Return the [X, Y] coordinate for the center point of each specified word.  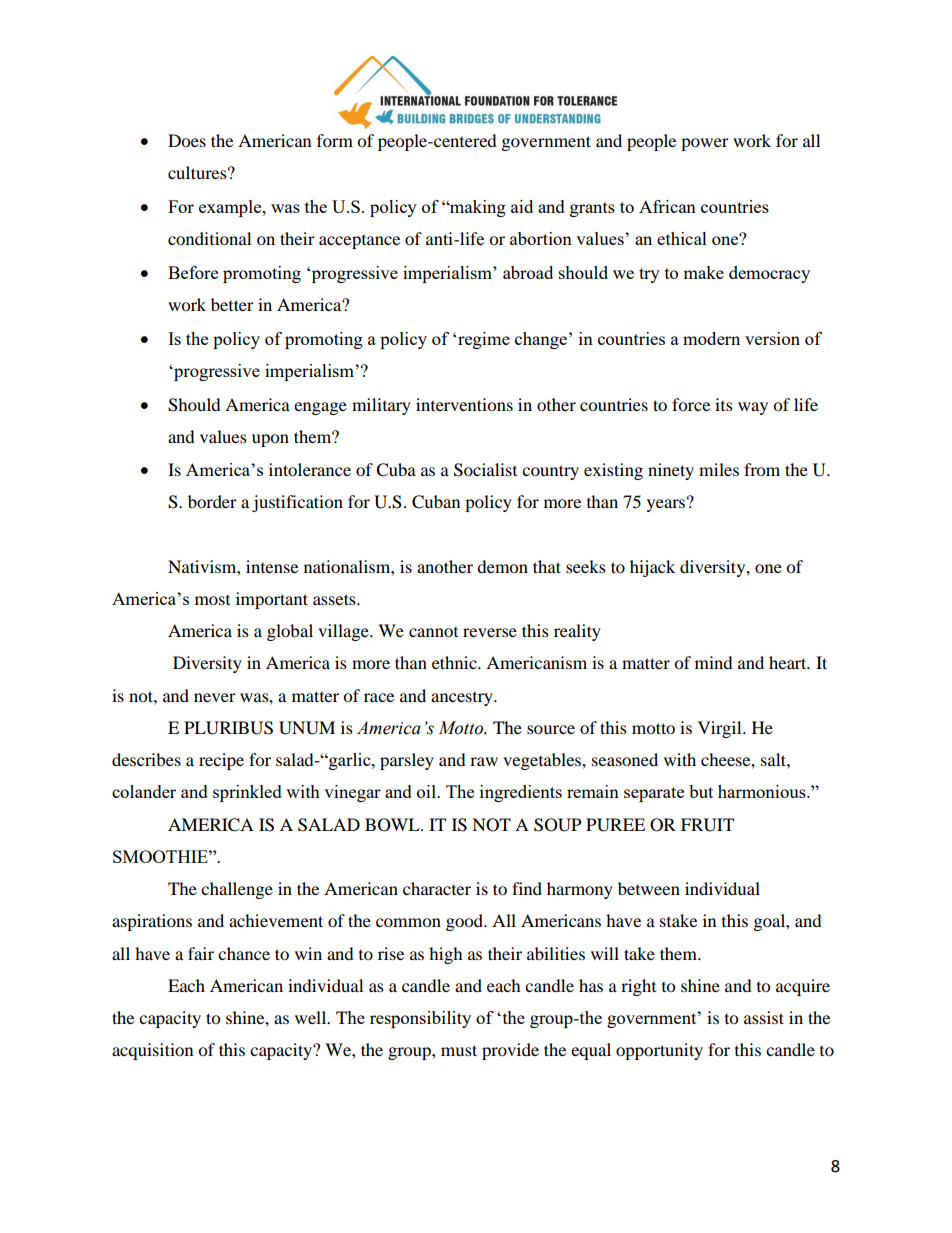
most [212, 600]
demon [502, 566]
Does [187, 140]
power [705, 144]
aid [522, 206]
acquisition [152, 1051]
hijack [652, 568]
